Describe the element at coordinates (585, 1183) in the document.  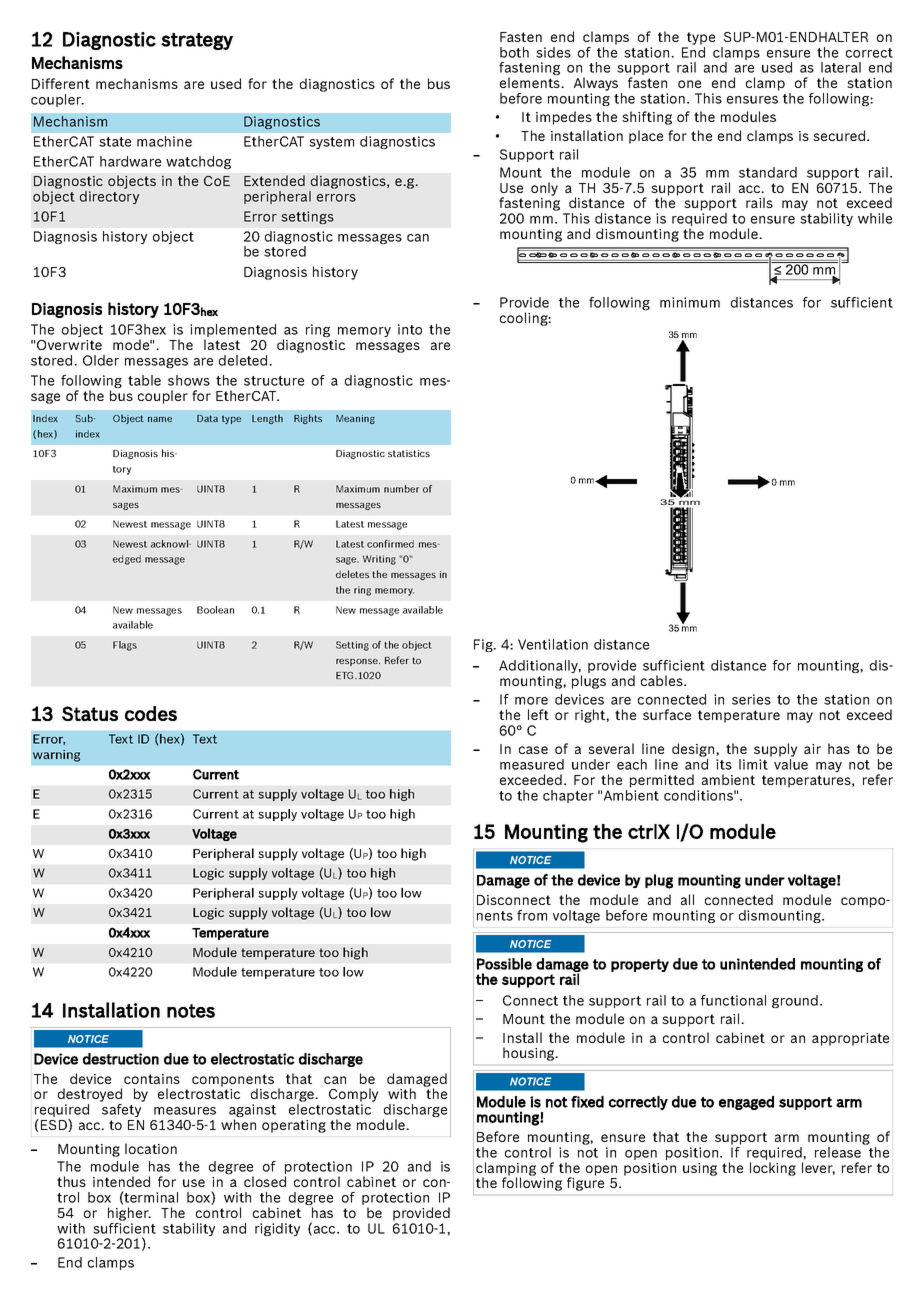
I see `figure` at that location.
